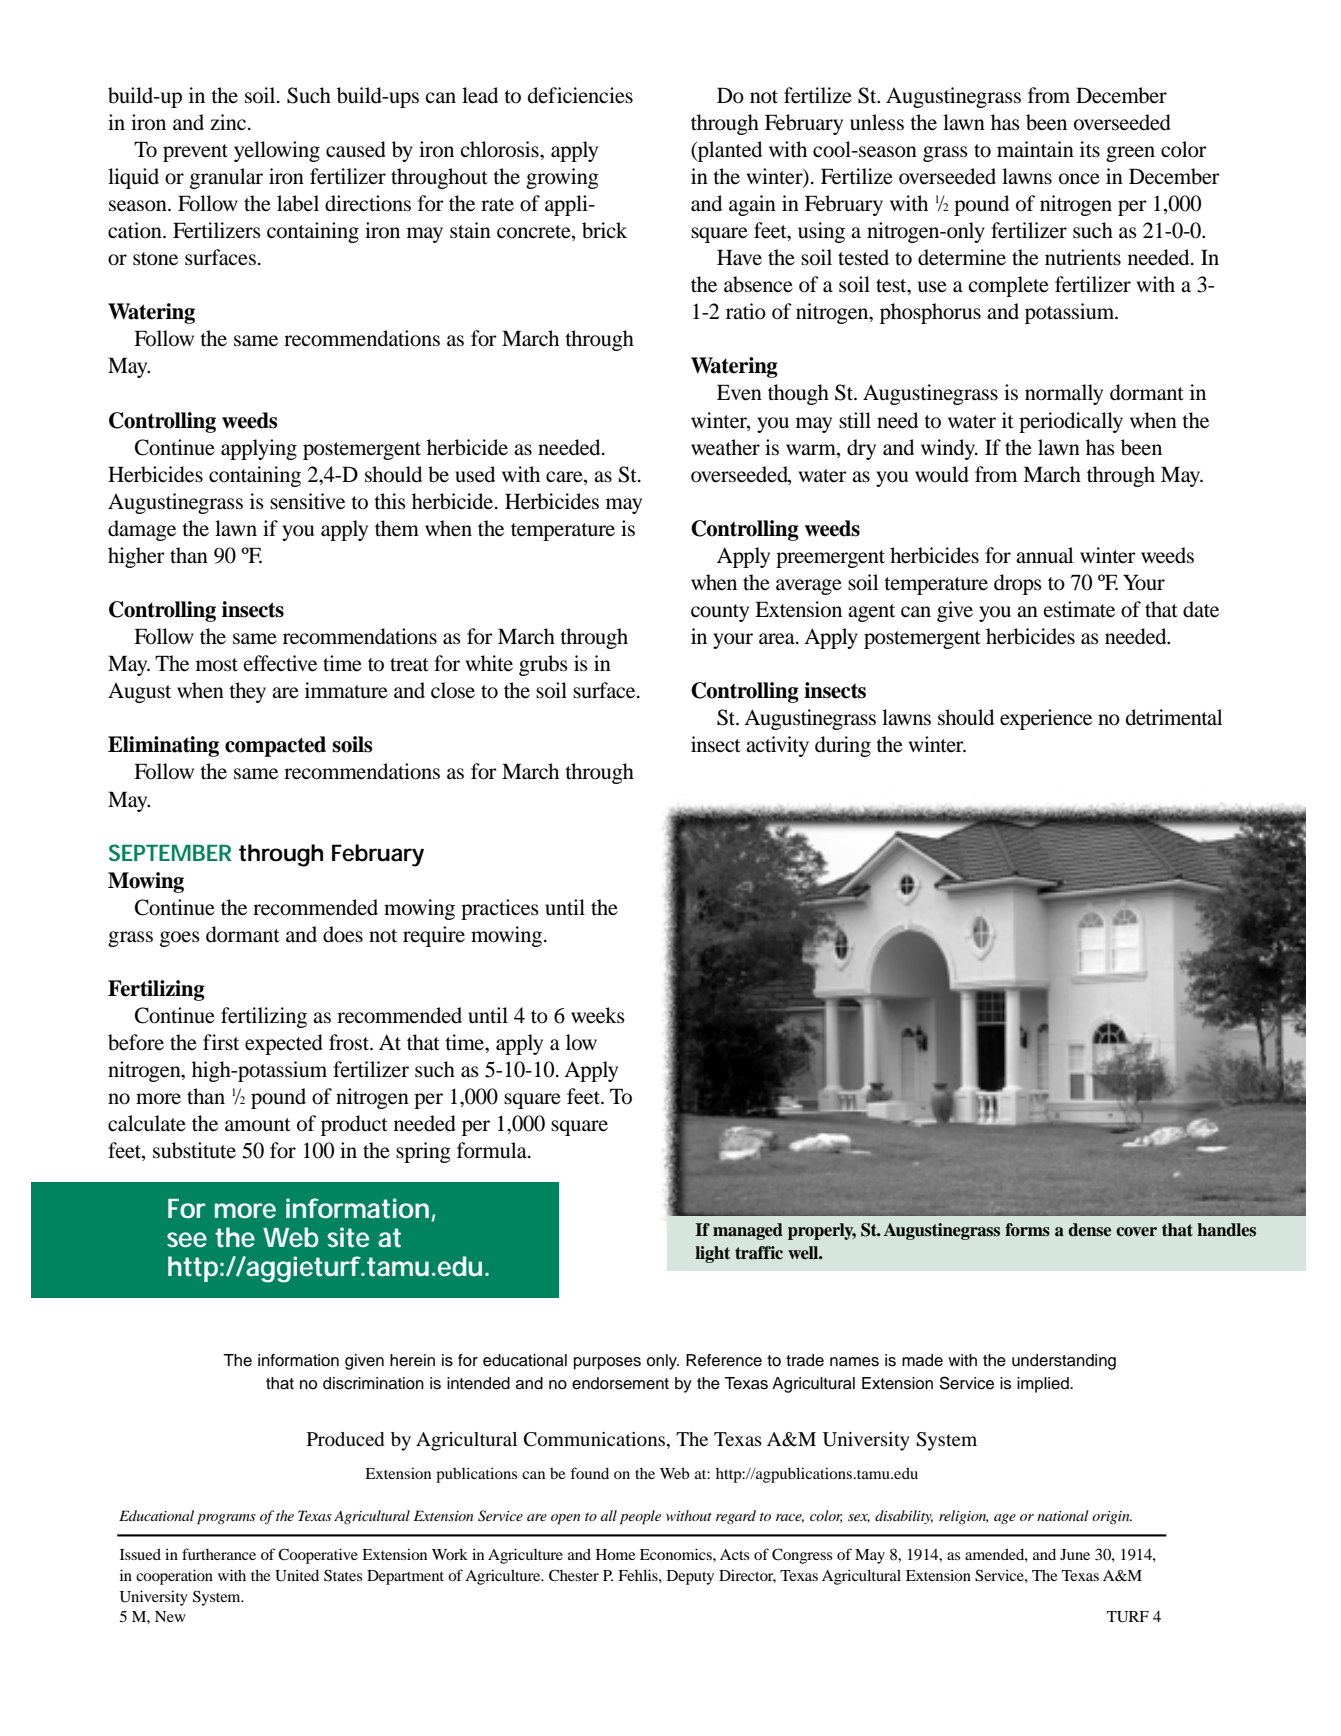 The width and height of the image is (1341, 1736). I want to click on its, so click(1090, 149).
